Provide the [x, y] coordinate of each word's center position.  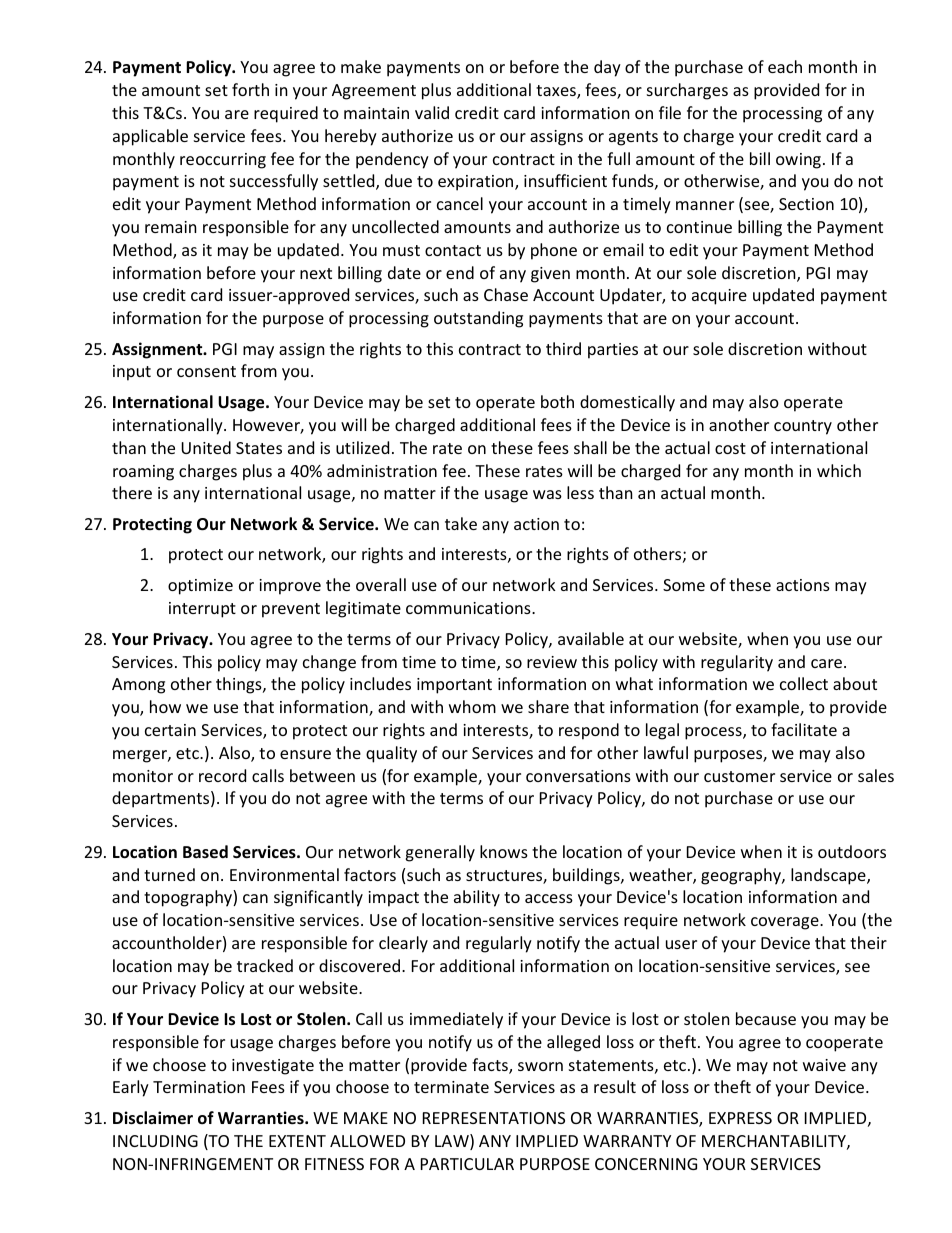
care [828, 663]
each [785, 66]
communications [469, 608]
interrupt [202, 610]
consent [206, 371]
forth [250, 89]
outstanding [478, 319]
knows [504, 851]
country [803, 427]
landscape [829, 876]
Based [205, 852]
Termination [199, 1087]
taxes [557, 92]
